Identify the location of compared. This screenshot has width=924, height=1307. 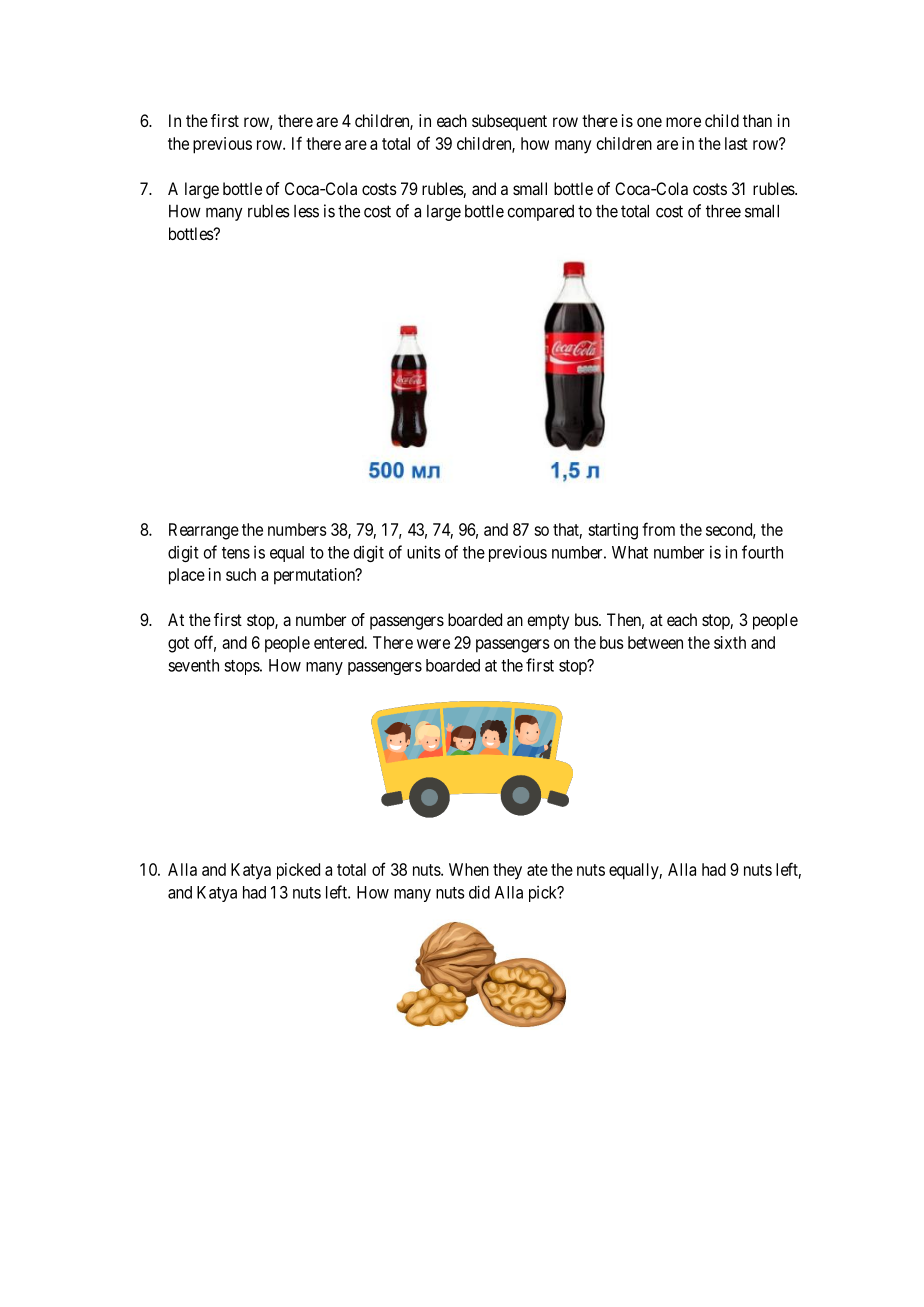
(540, 212).
